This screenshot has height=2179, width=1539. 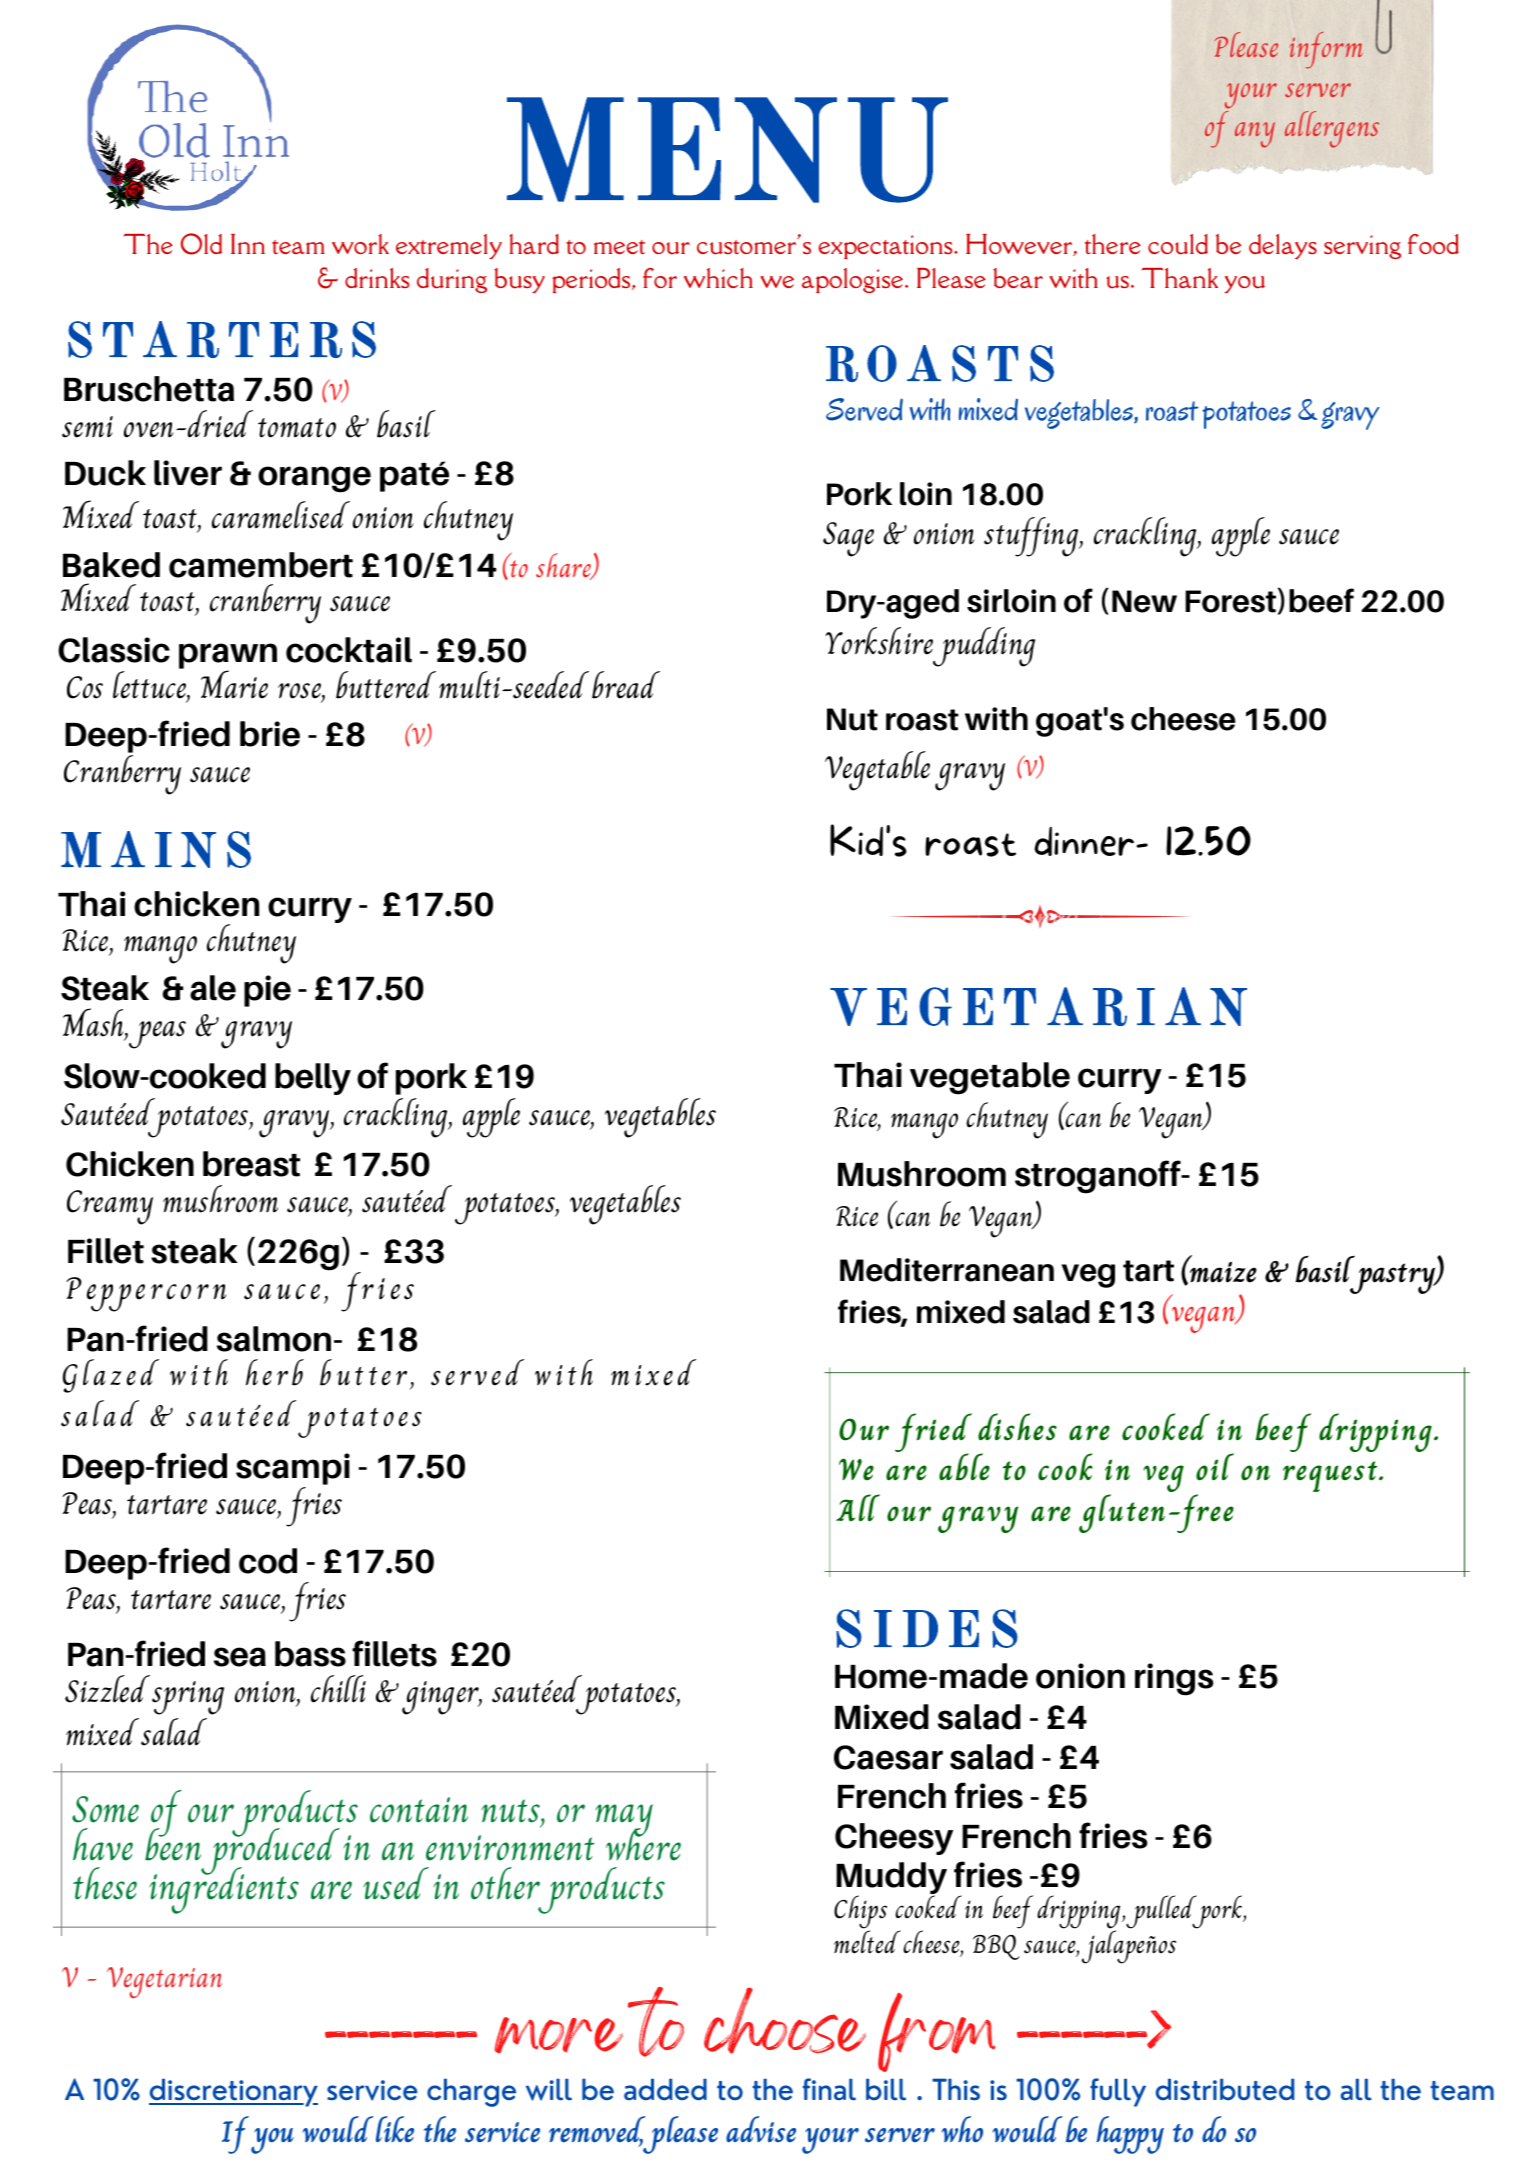 I want to click on sea, so click(x=240, y=1657).
